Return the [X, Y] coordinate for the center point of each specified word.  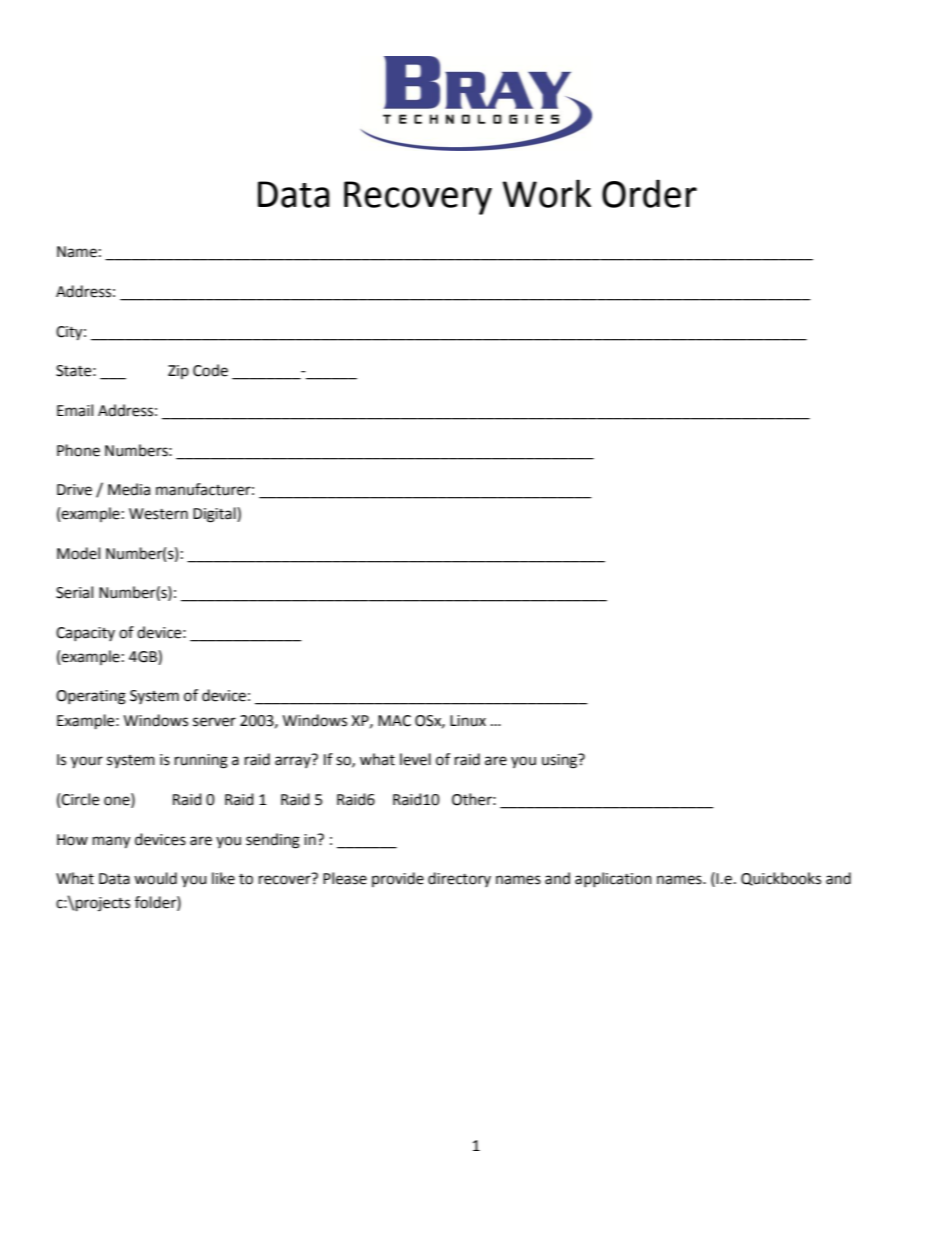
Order [649, 193]
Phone [78, 450]
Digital [215, 515]
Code [210, 370]
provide [398, 879]
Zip [178, 372]
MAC [394, 721]
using [561, 761]
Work [546, 193]
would [155, 878]
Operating [91, 697]
